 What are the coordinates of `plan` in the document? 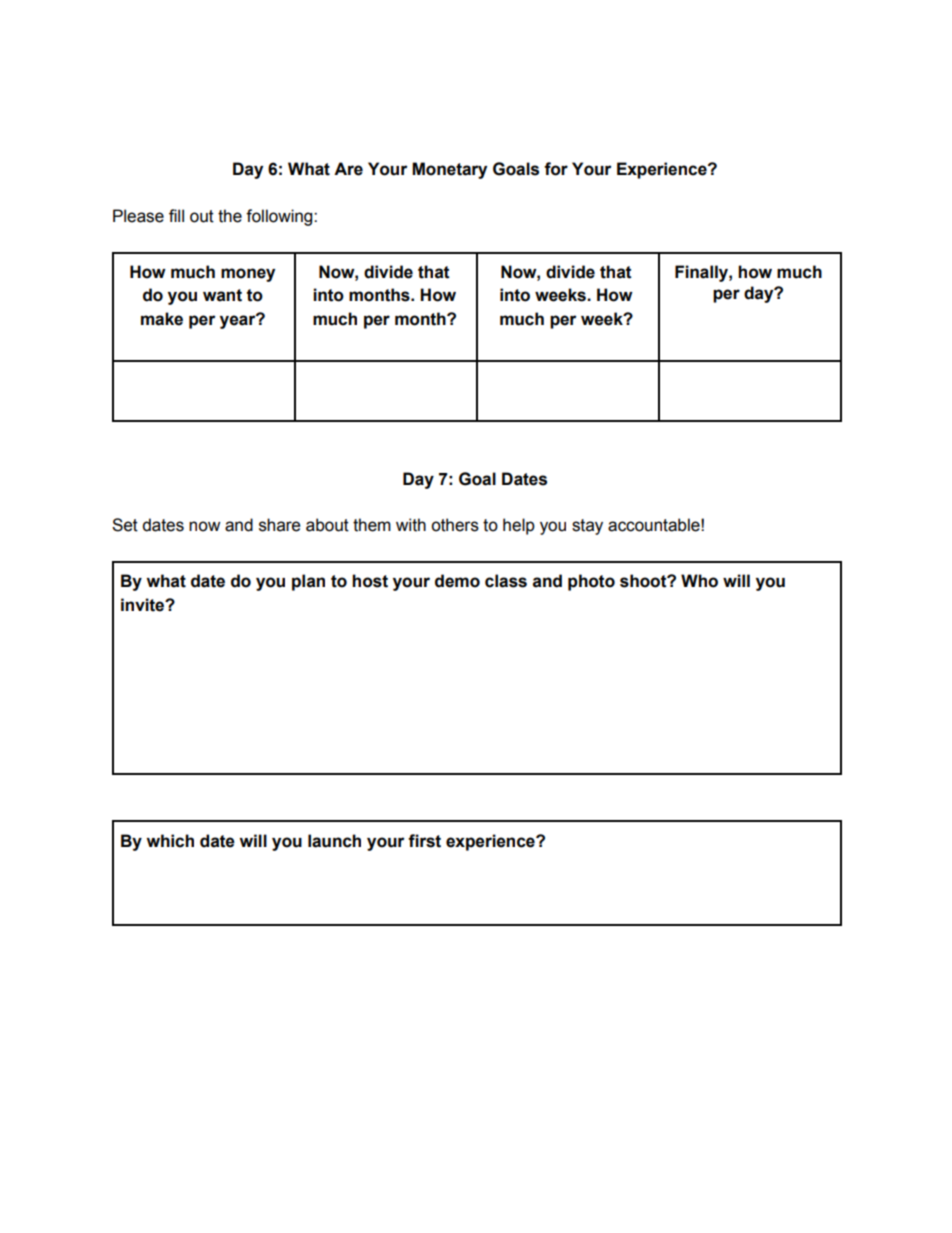 It's located at (308, 582).
